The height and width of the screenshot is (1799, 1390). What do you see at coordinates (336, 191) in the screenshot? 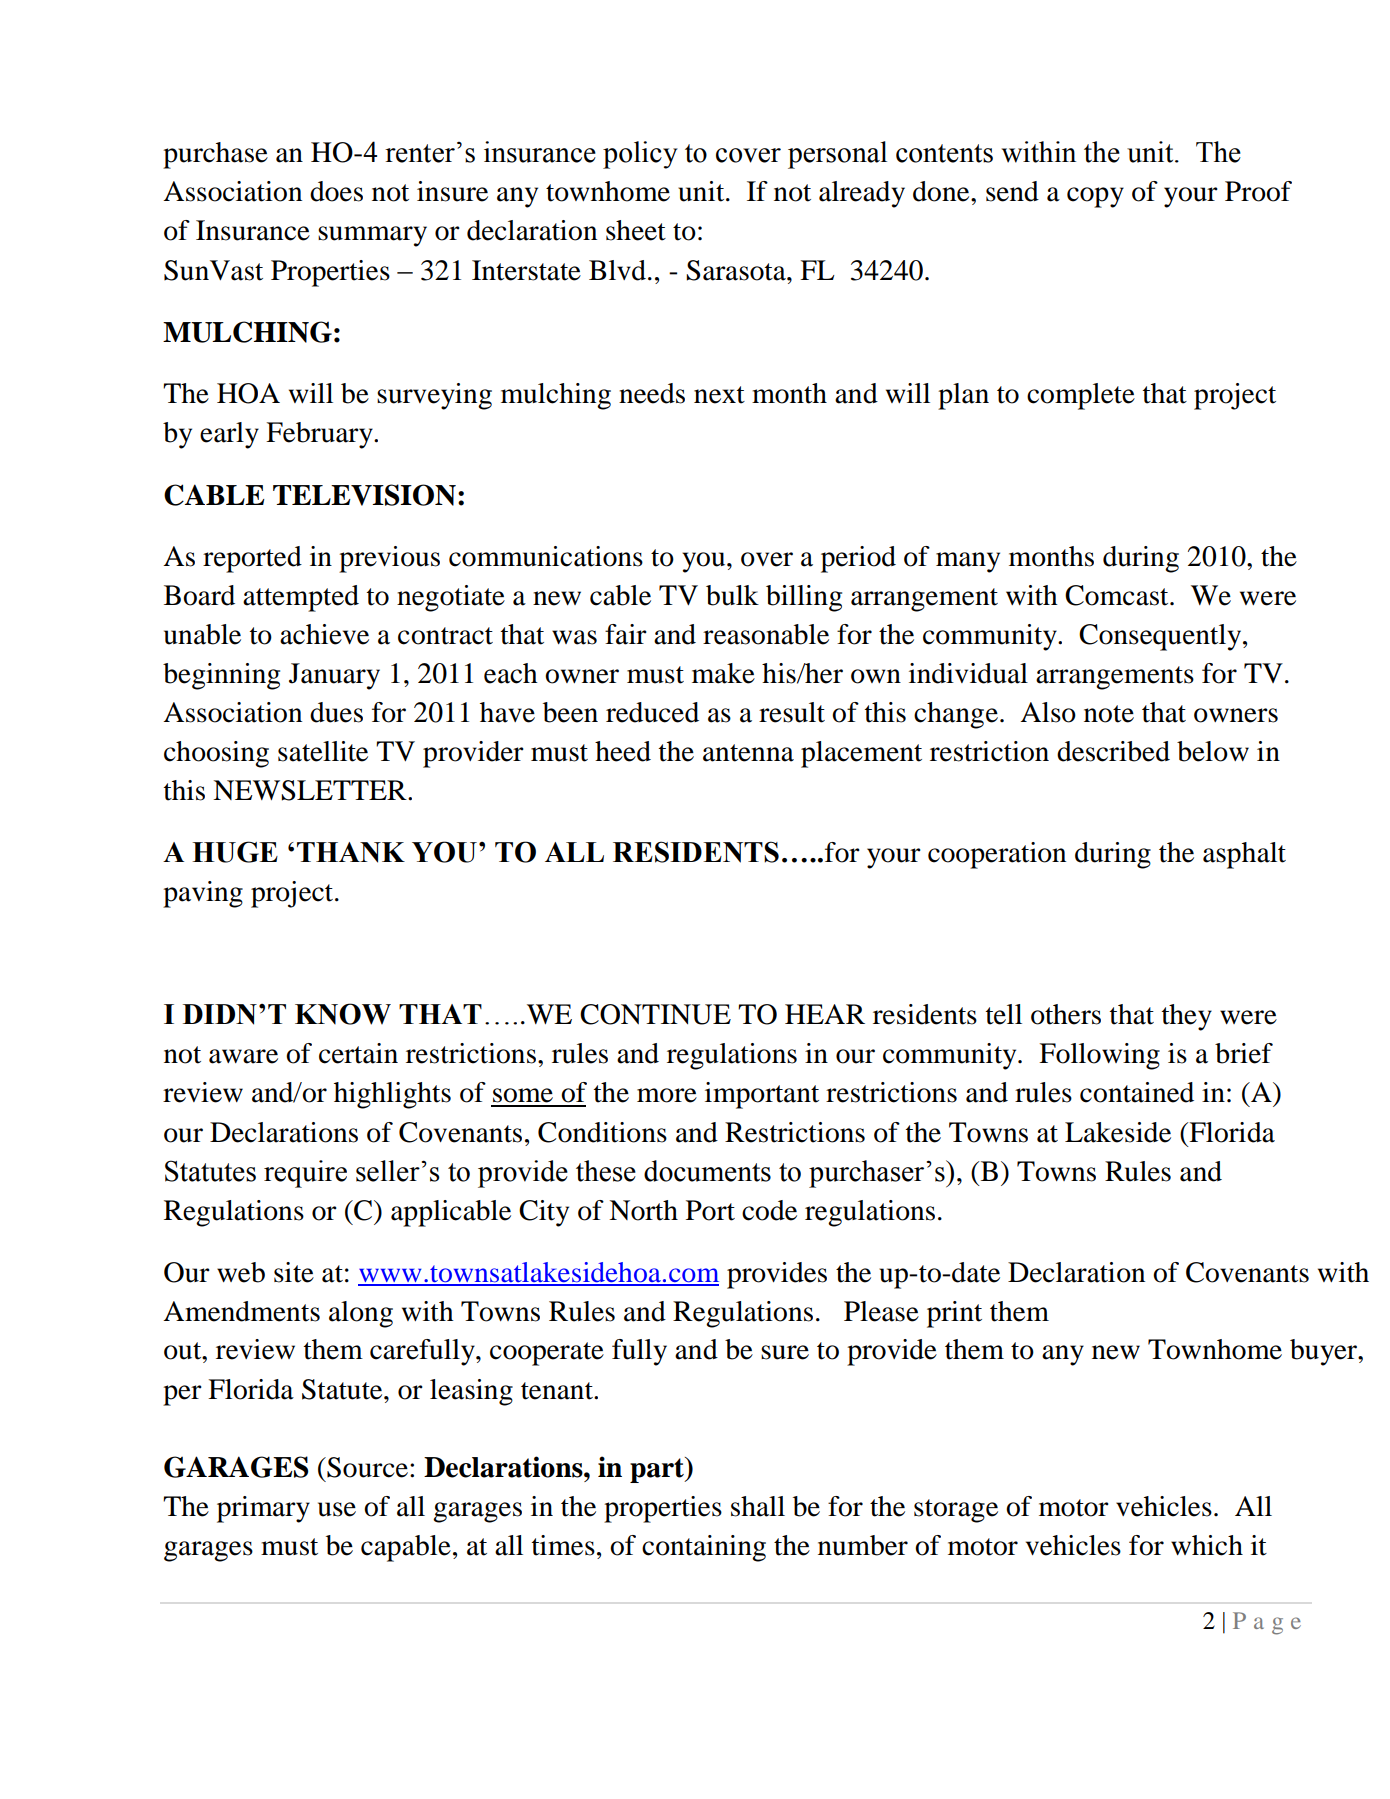
I see `does` at bounding box center [336, 191].
